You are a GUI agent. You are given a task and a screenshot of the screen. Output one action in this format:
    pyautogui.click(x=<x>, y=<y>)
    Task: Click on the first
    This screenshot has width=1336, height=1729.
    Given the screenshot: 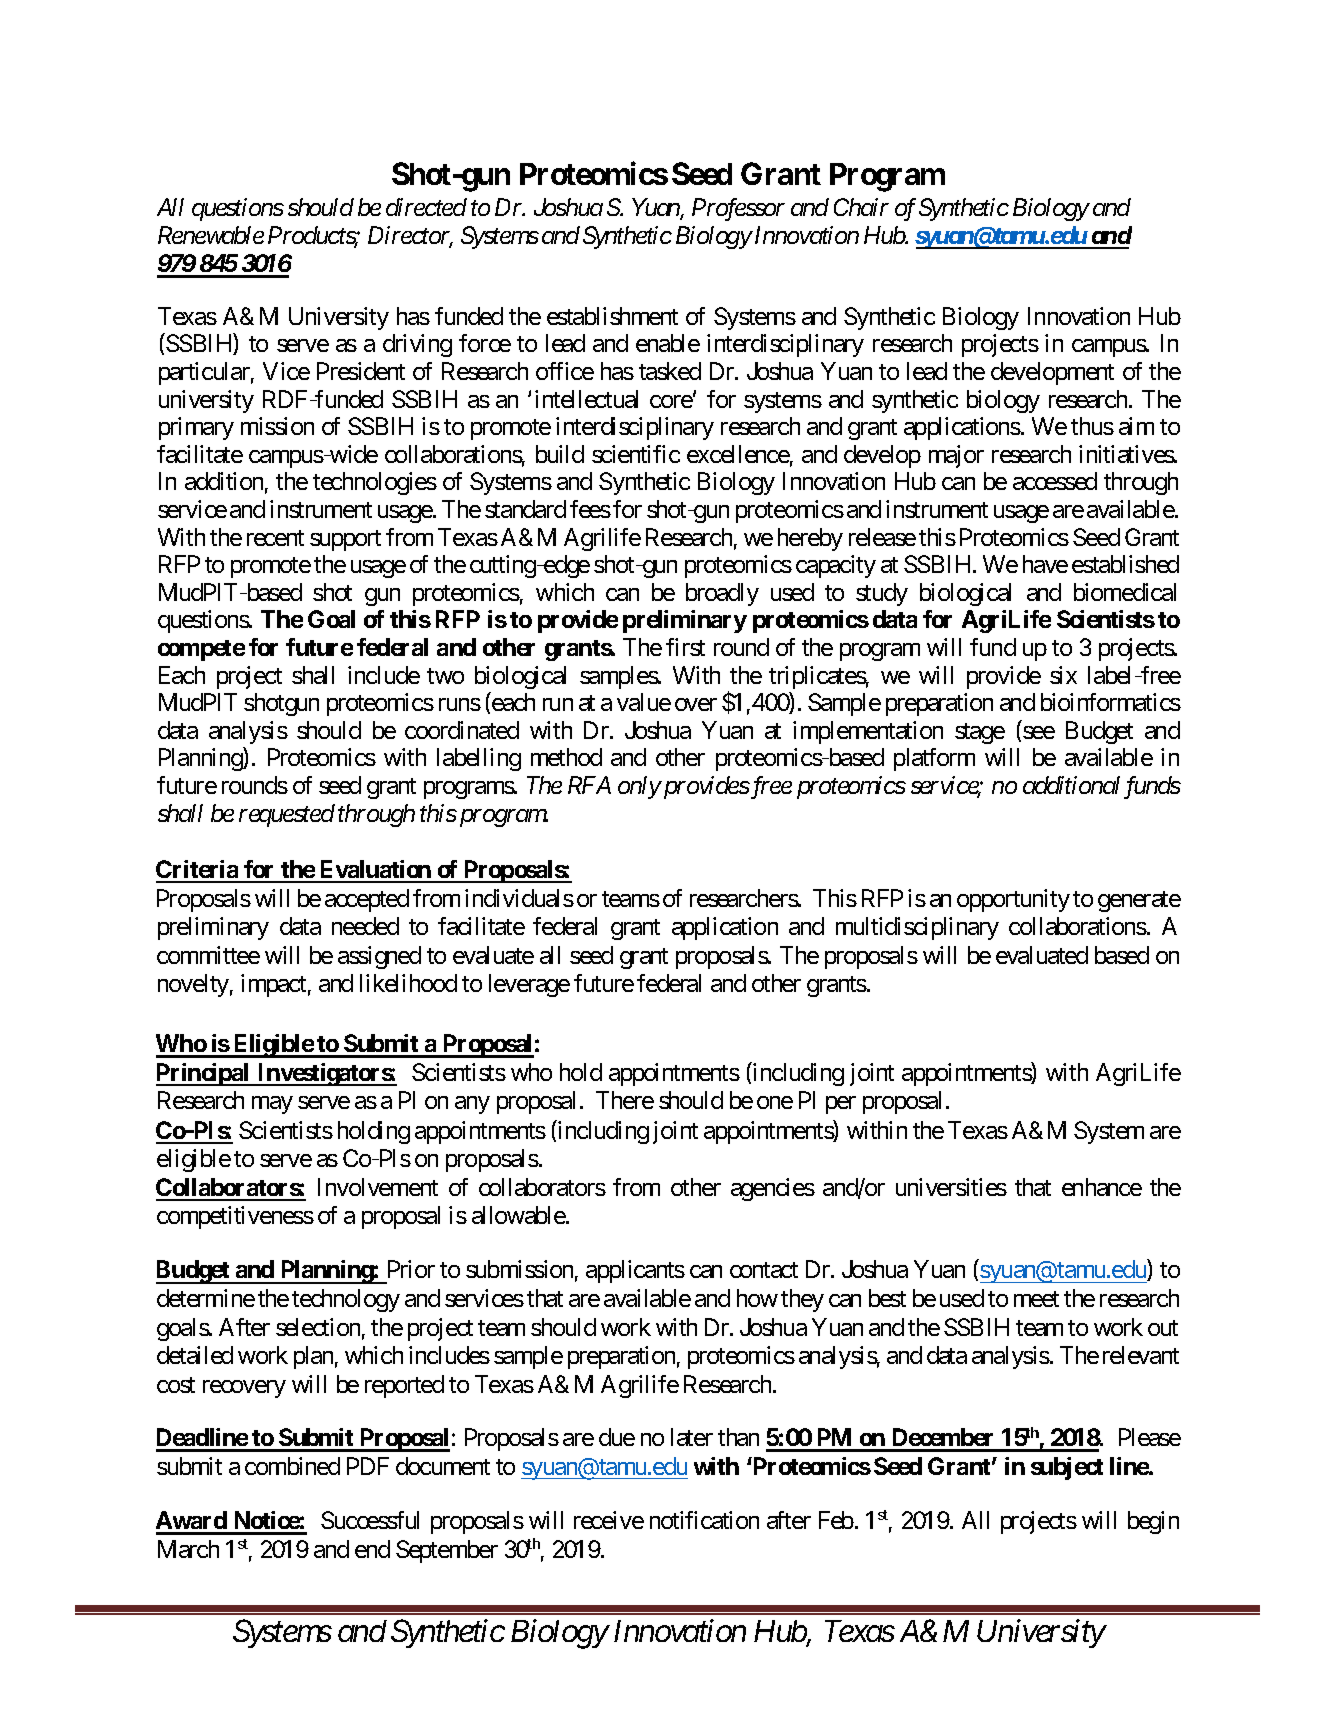 What is the action you would take?
    pyautogui.click(x=685, y=647)
